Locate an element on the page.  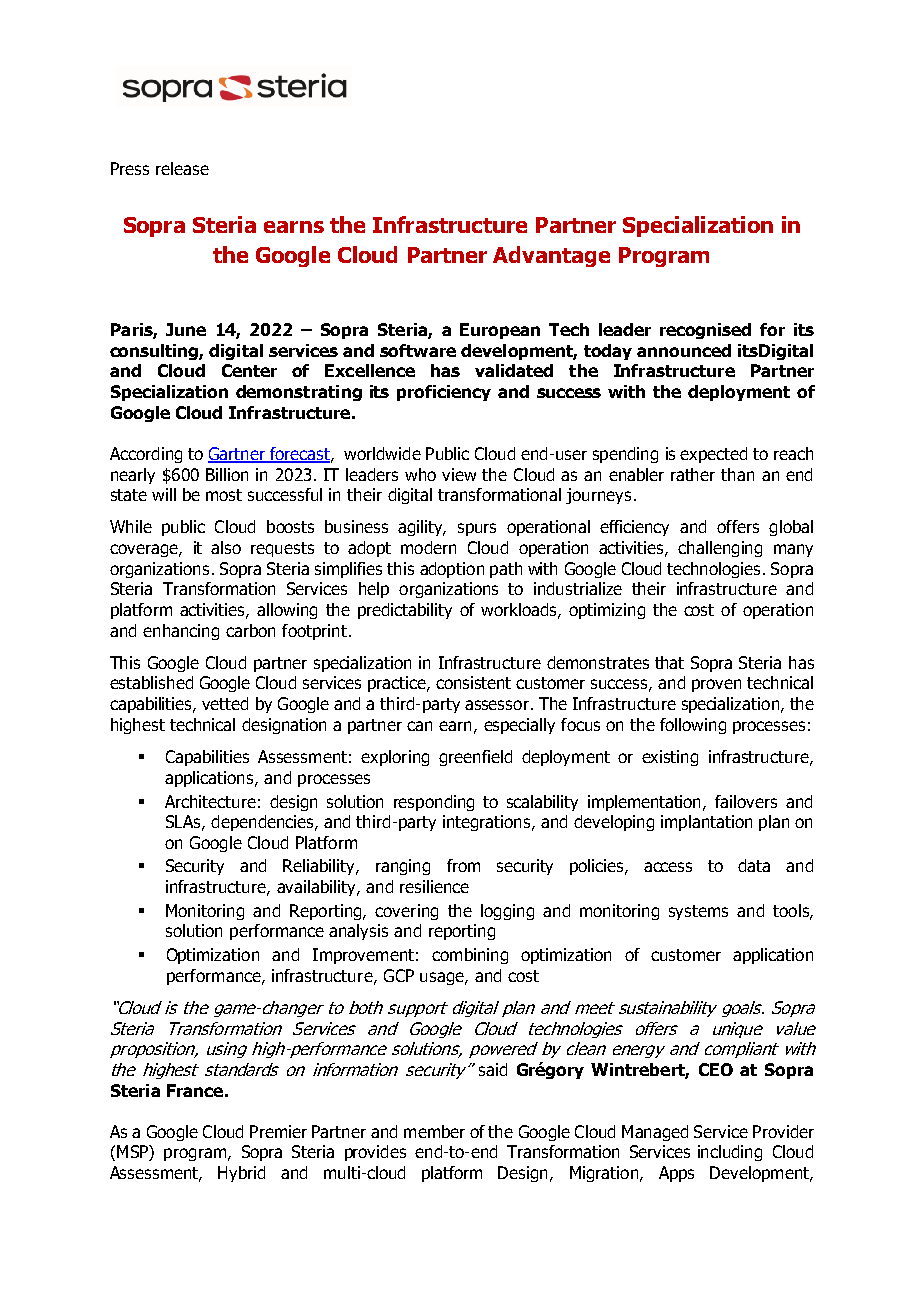
most is located at coordinates (224, 495).
